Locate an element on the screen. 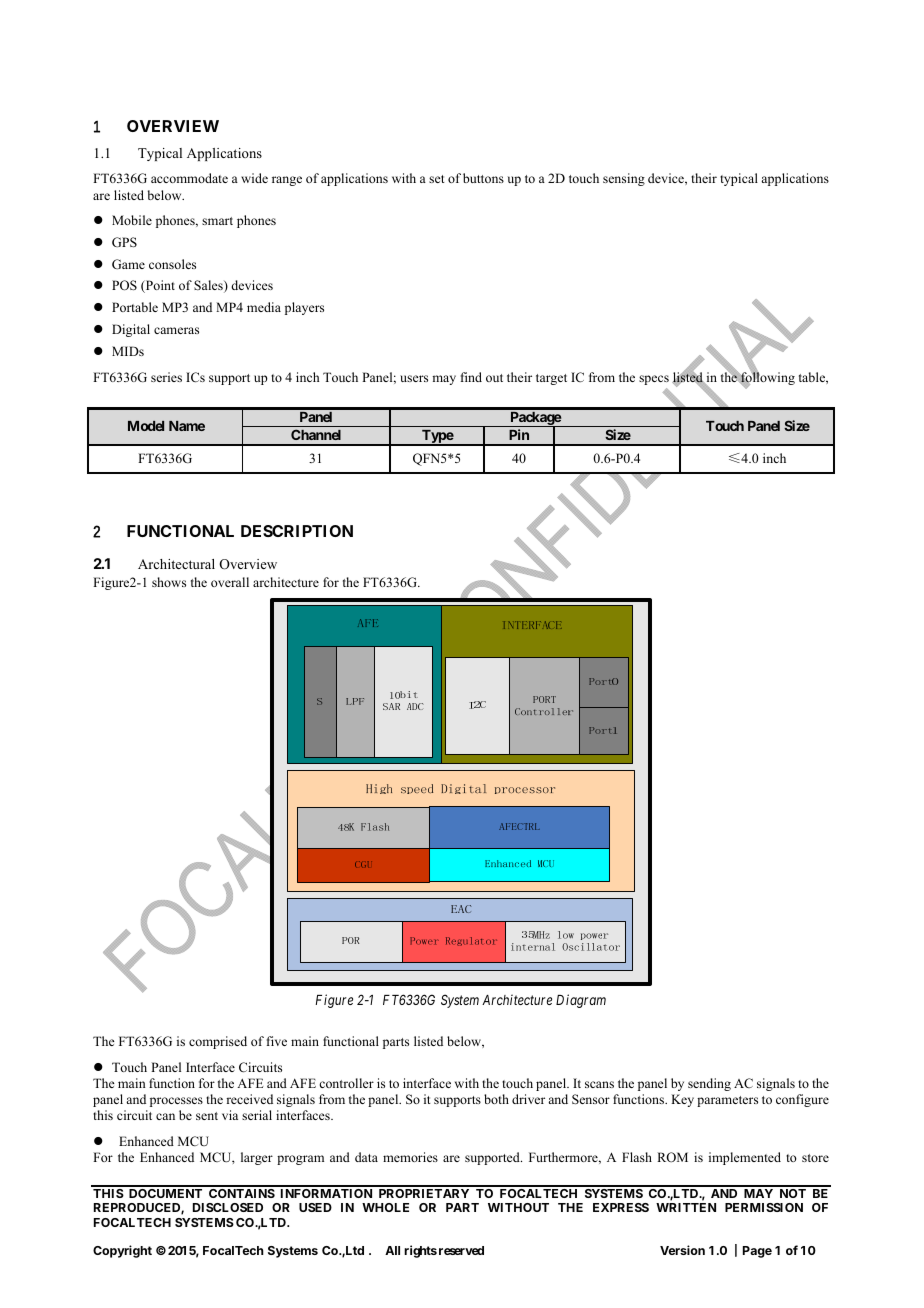 This screenshot has width=924, height=1308. specs is located at coordinates (654, 380).
